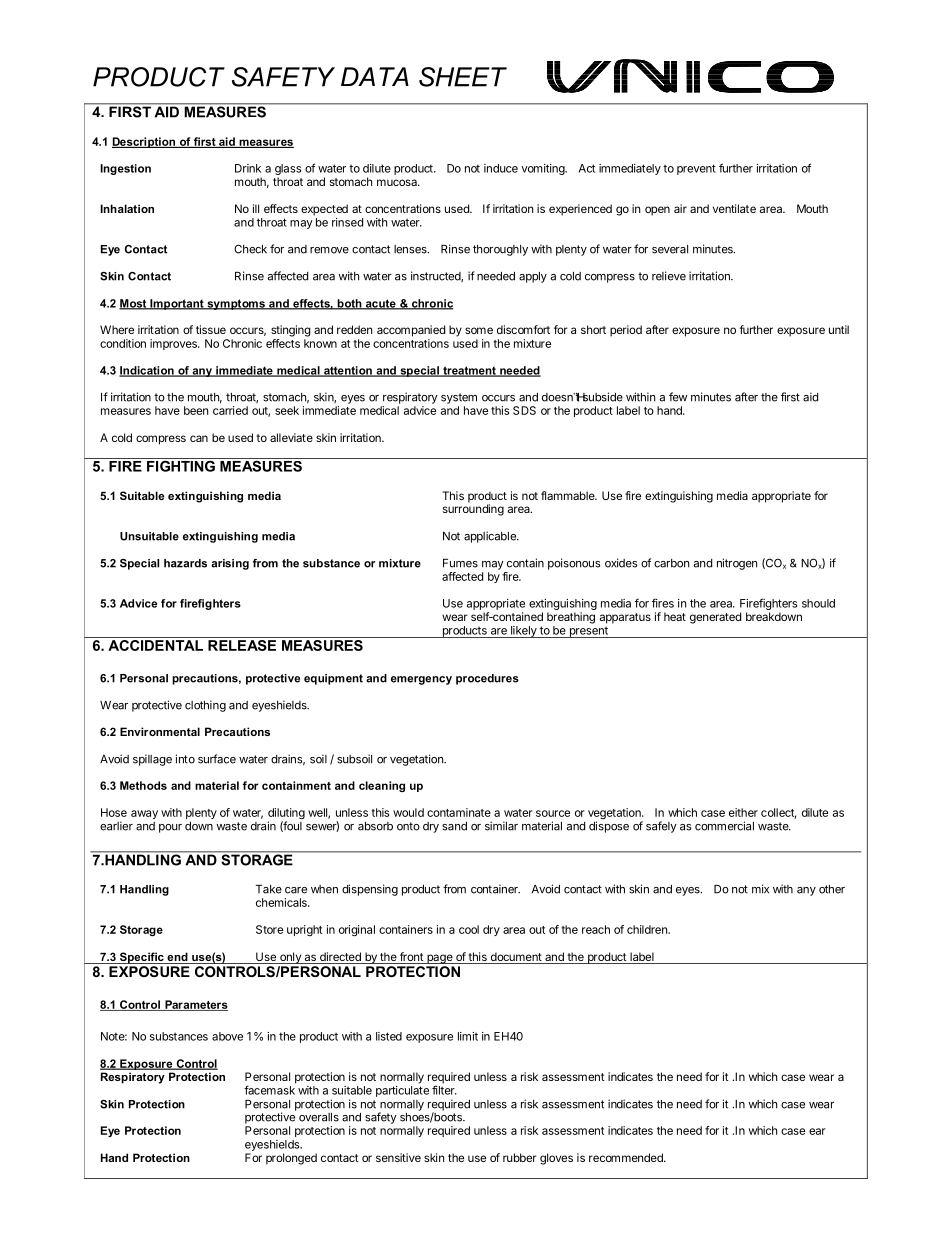  Describe the element at coordinates (144, 142) in the screenshot. I see `Description` at that location.
